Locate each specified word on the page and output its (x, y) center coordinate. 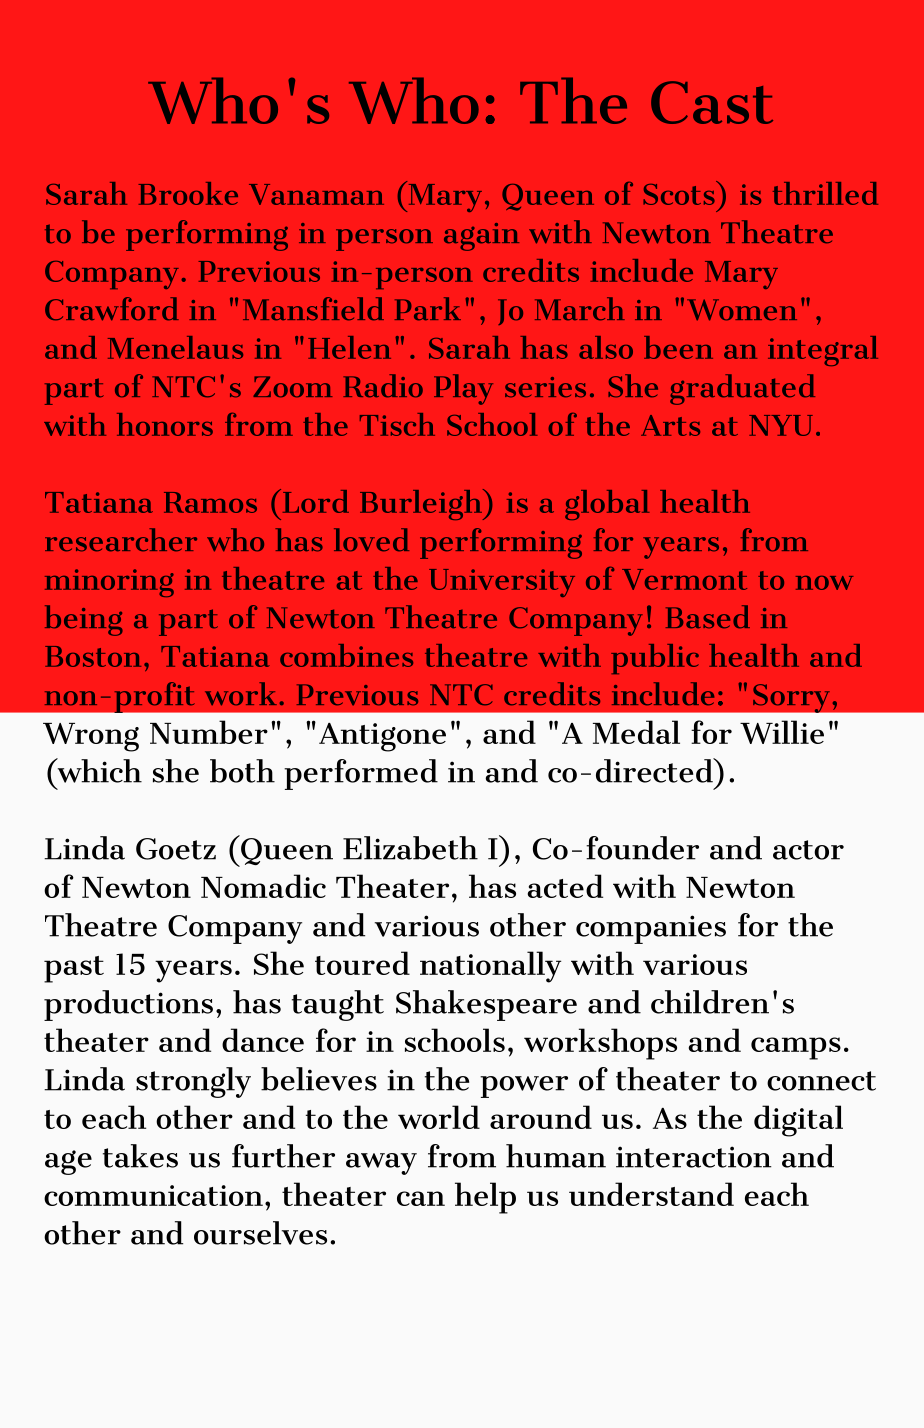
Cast (712, 102)
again (481, 237)
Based (708, 617)
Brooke (188, 193)
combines (346, 655)
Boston (93, 656)
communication (153, 1195)
